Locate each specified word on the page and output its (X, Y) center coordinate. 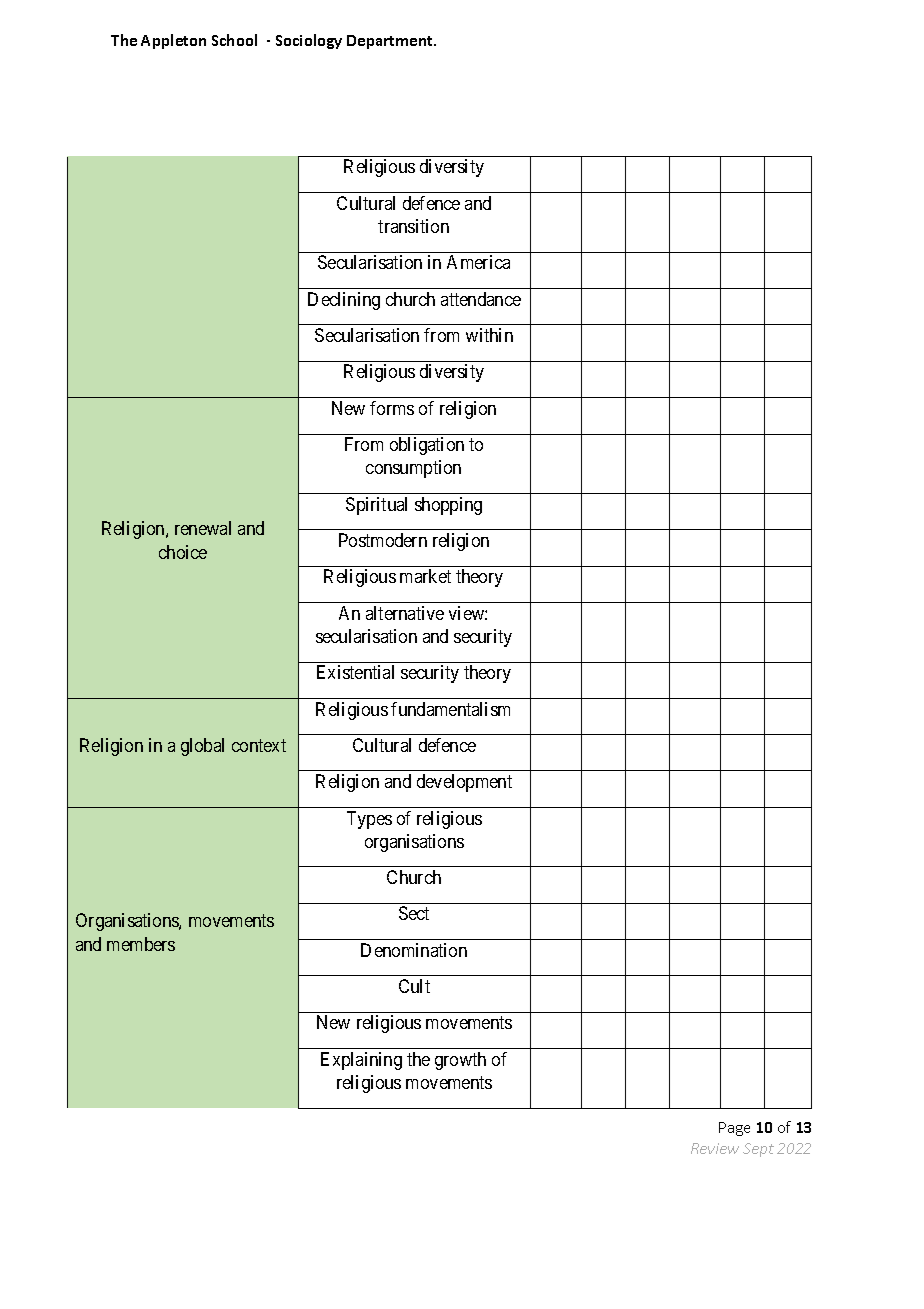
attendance (481, 299)
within (489, 335)
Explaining (361, 1061)
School (234, 40)
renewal (203, 528)
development (464, 783)
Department (391, 42)
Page (734, 1129)
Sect (414, 913)
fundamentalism (450, 709)
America (478, 262)
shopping (448, 506)
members (141, 944)
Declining (344, 301)
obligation (427, 446)
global (202, 747)
